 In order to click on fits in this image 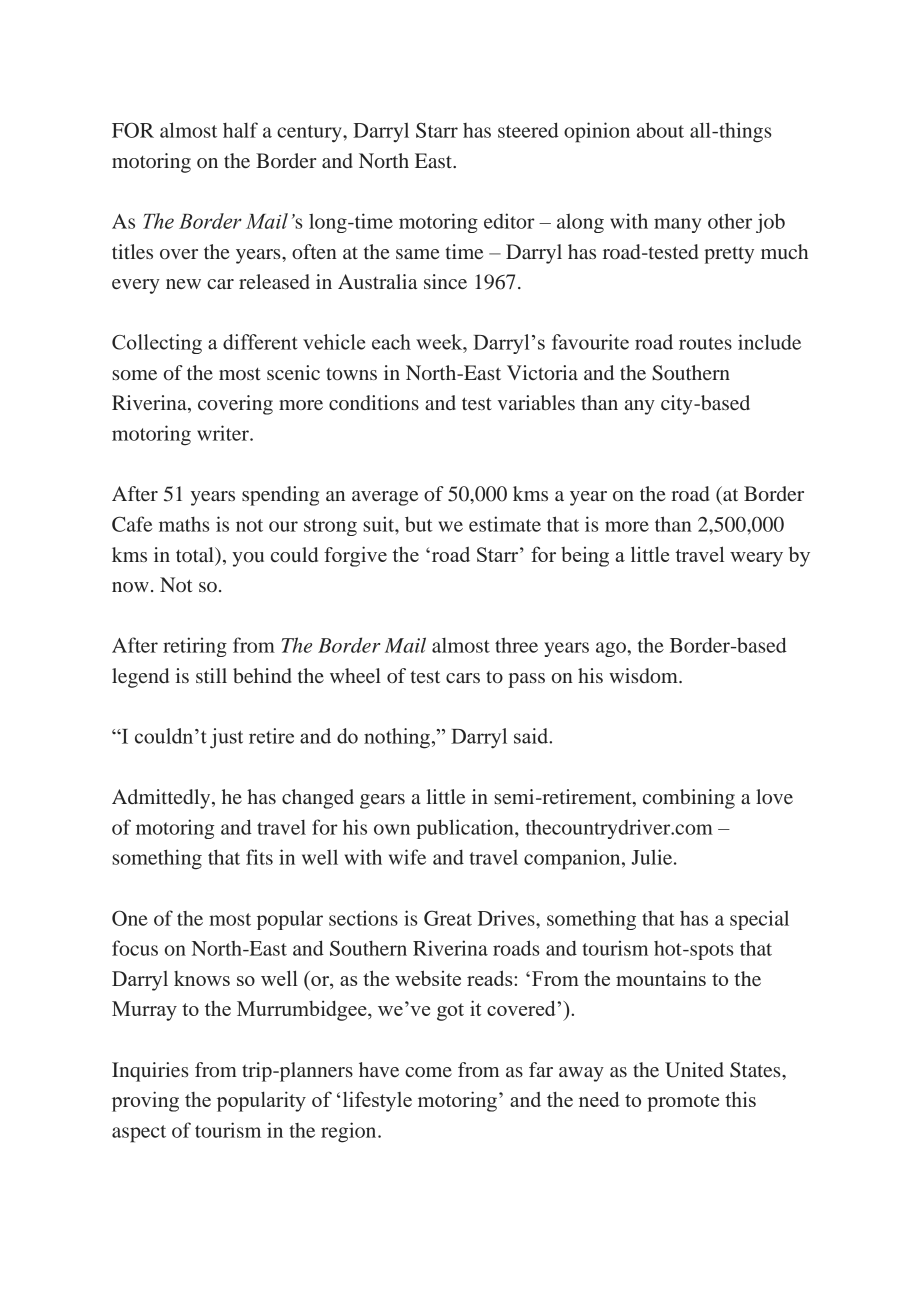, I will do `click(259, 857)`.
